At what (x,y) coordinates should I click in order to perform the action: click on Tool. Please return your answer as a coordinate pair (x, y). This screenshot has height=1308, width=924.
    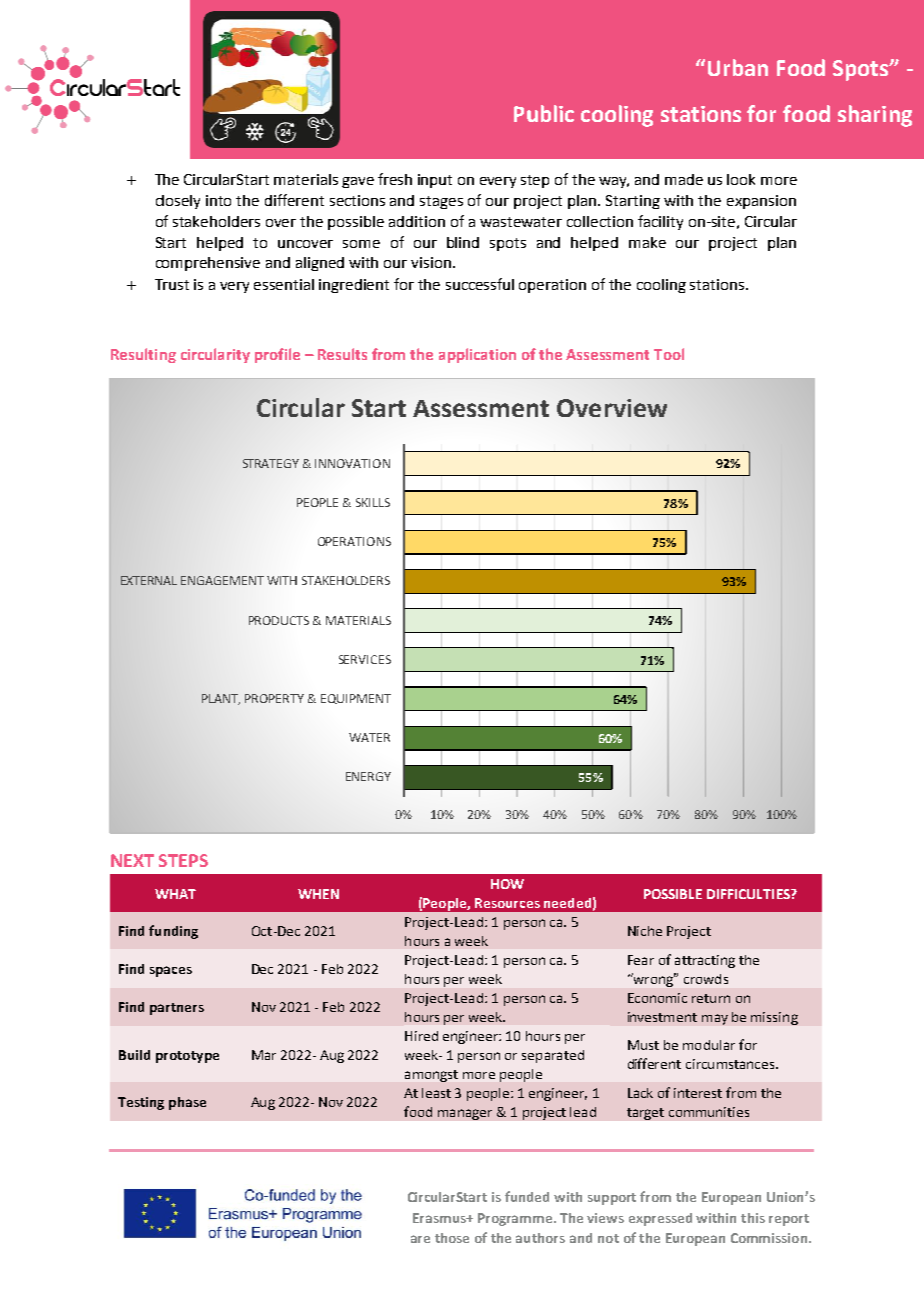
    Looking at the image, I should click on (669, 354).
